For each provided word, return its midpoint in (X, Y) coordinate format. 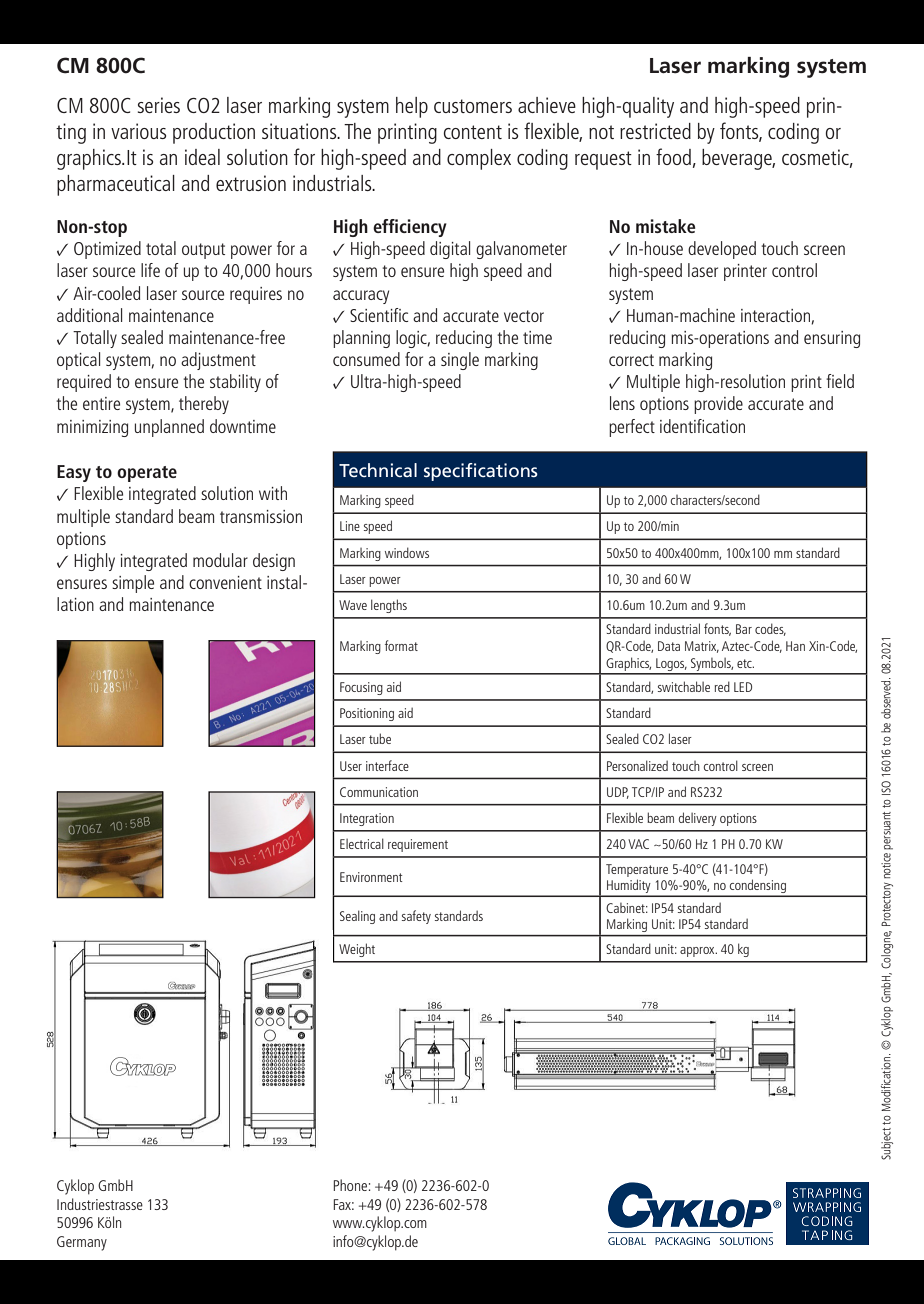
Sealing (357, 917)
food (673, 156)
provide (718, 405)
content (473, 132)
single (460, 361)
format (401, 645)
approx (698, 952)
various (138, 131)
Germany (82, 1243)
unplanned (169, 428)
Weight (357, 950)
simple (133, 584)
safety (416, 917)
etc (745, 663)
